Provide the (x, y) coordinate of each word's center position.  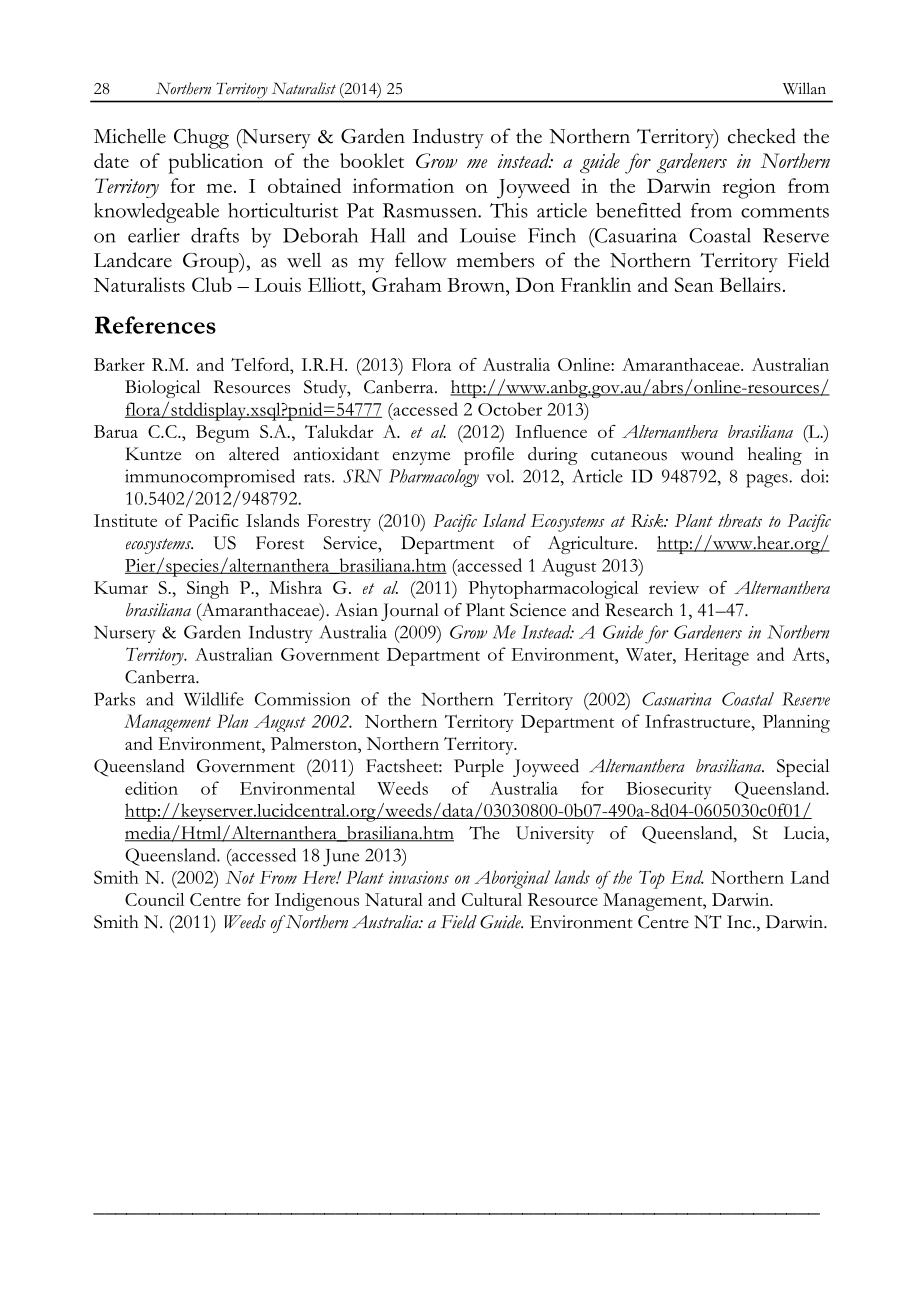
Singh (208, 590)
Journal (410, 612)
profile (489, 456)
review (674, 587)
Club (212, 284)
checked (762, 136)
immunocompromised (210, 478)
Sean (694, 284)
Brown (477, 285)
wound (707, 454)
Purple (479, 768)
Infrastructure (699, 721)
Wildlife (214, 699)
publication (216, 163)
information (403, 185)
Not (240, 877)
